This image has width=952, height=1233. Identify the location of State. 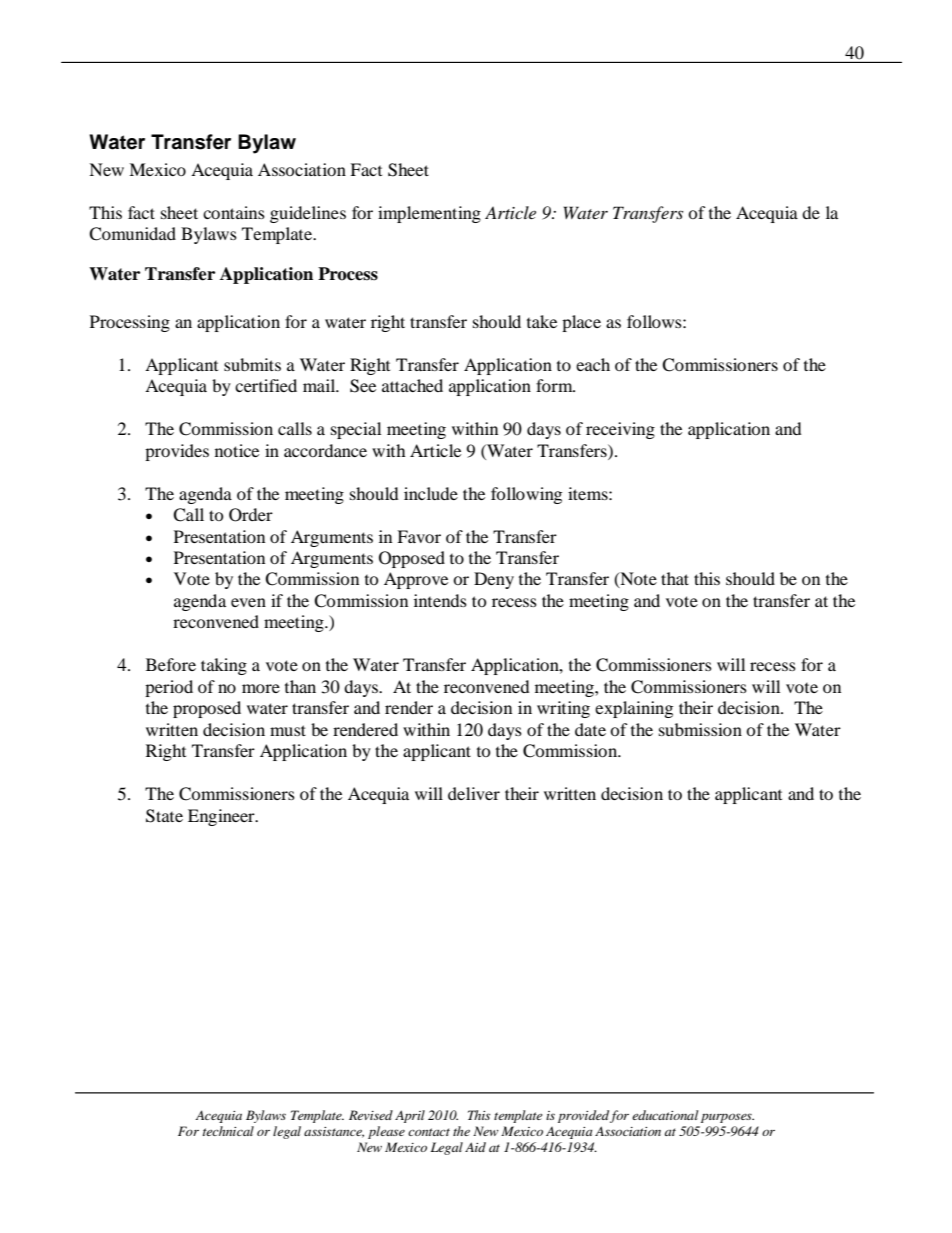
(164, 816).
